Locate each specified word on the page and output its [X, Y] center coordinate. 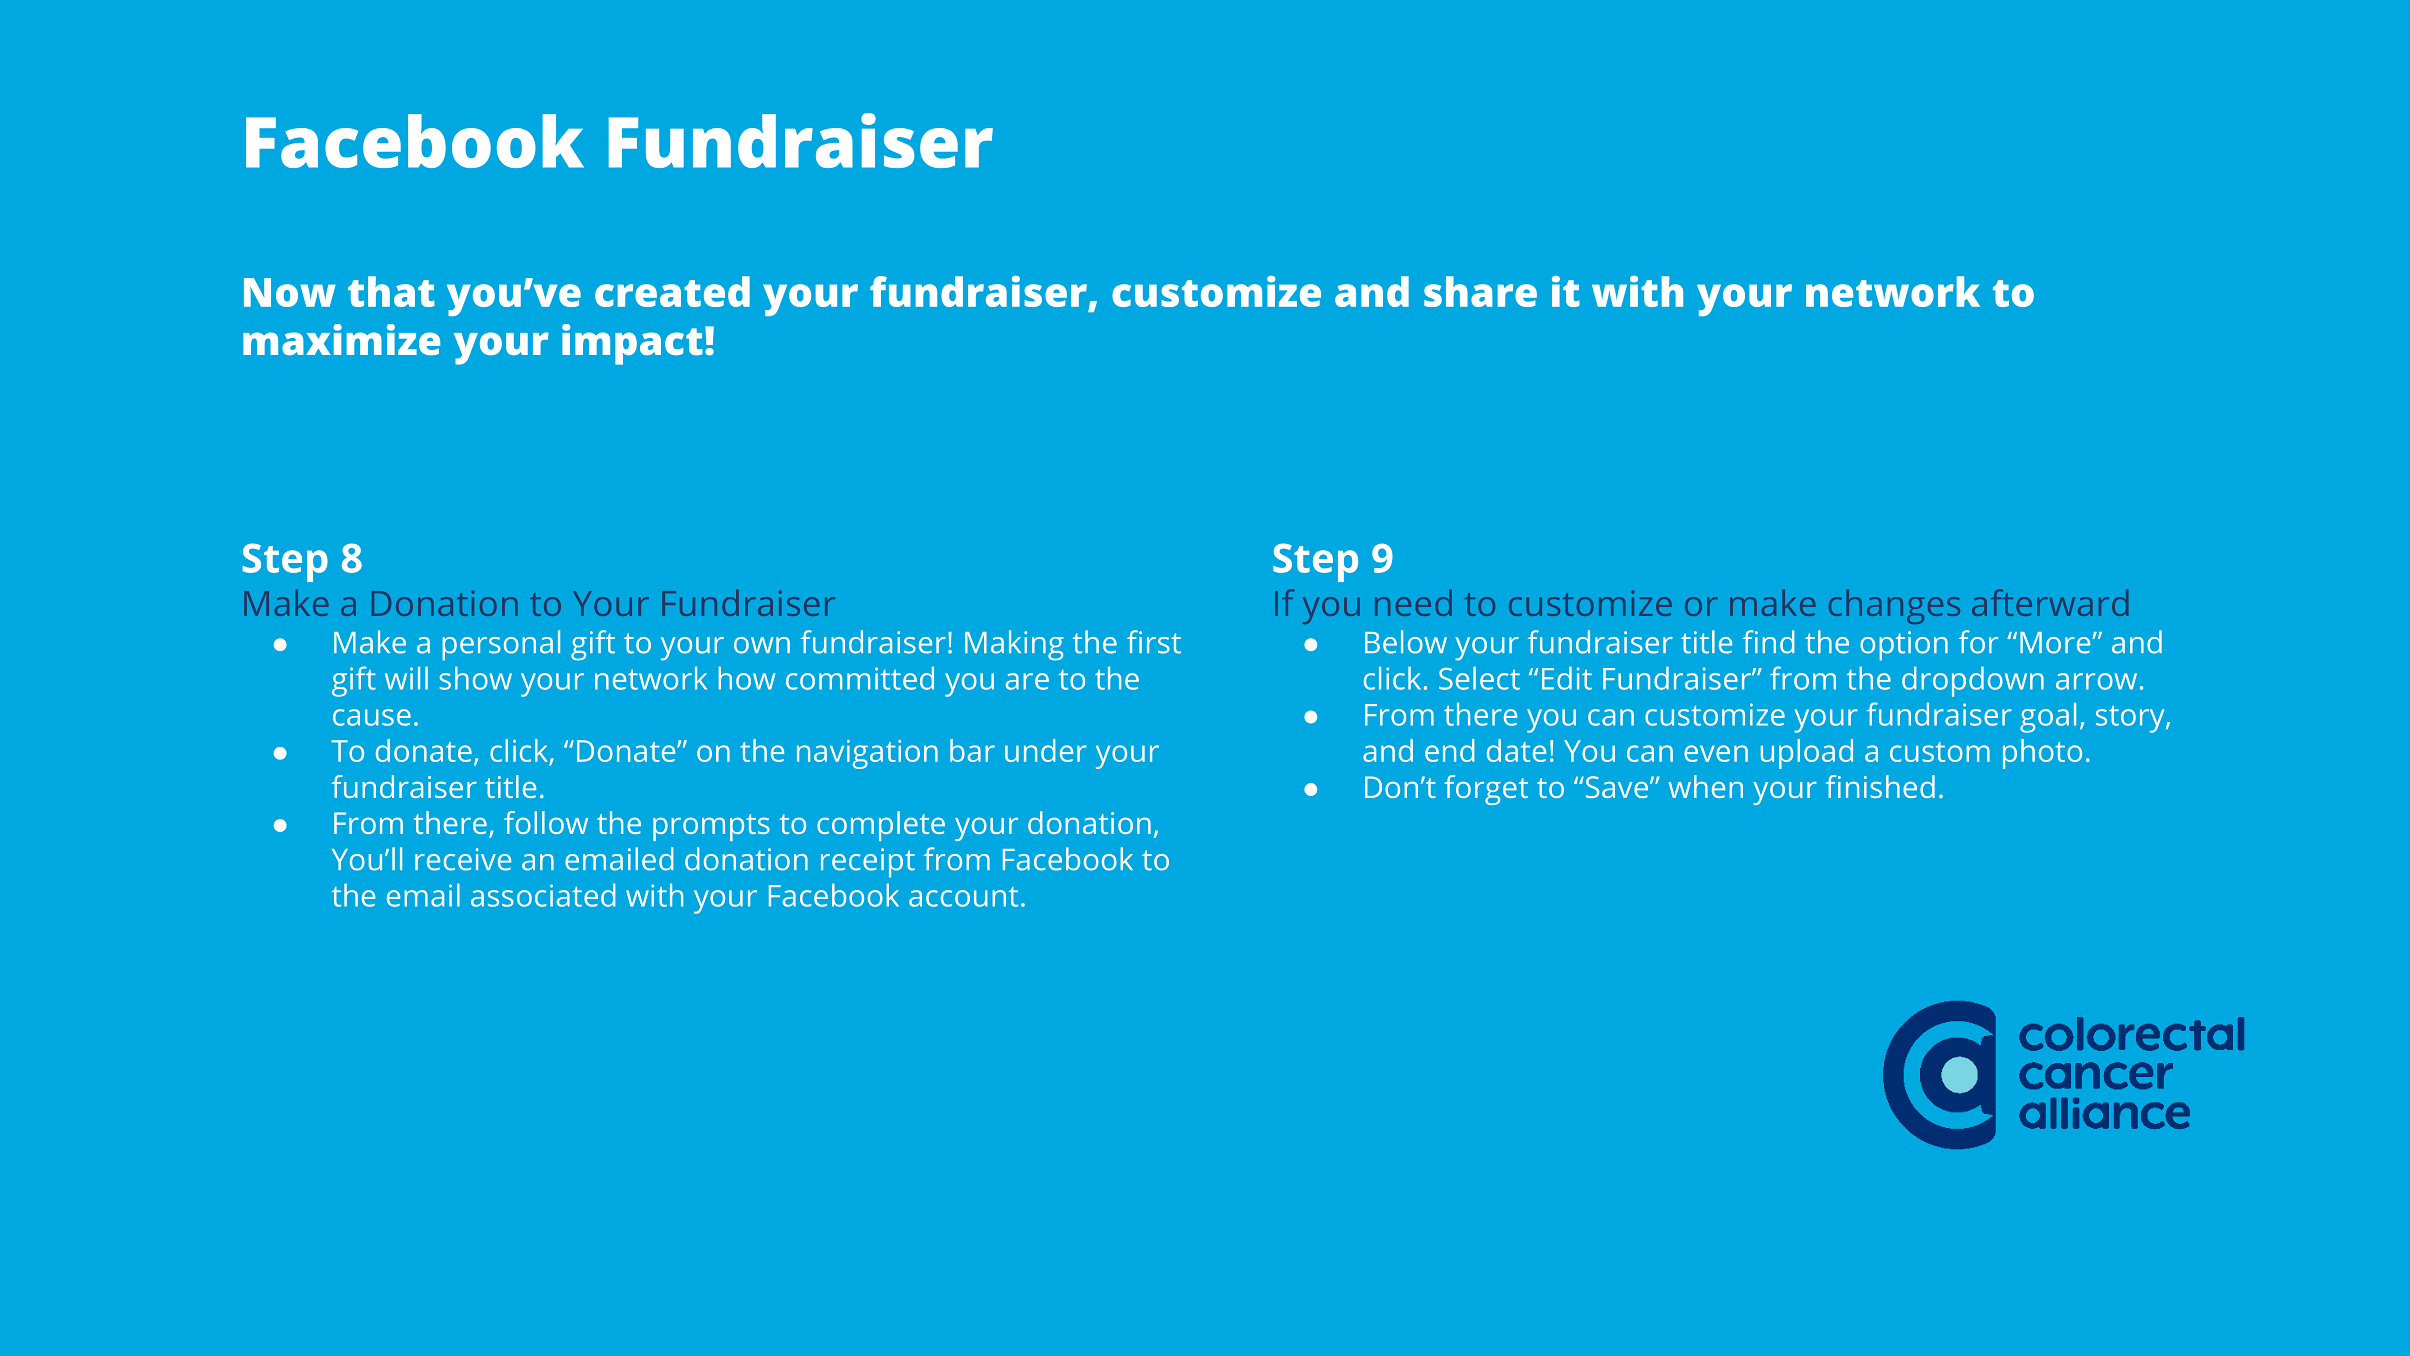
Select [1479, 678]
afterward [2050, 602]
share [1480, 291]
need [1413, 602]
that [391, 291]
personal [501, 645]
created [672, 291]
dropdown [1973, 681]
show [475, 678]
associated [543, 895]
